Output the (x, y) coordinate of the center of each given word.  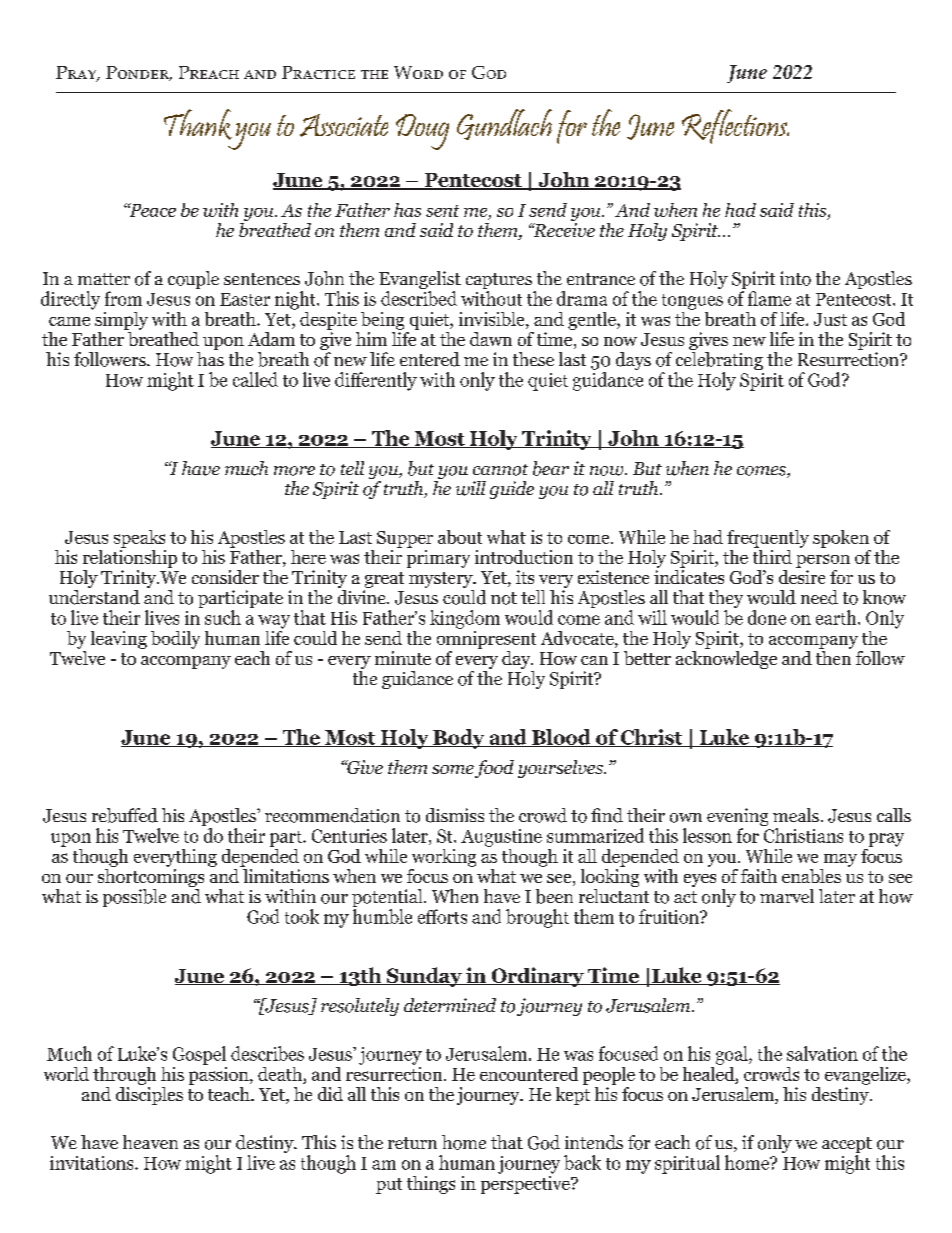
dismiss (455, 815)
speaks (139, 539)
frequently (768, 539)
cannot (500, 470)
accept (847, 1146)
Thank (198, 124)
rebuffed (125, 815)
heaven (150, 1142)
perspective (526, 1183)
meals (796, 815)
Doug (422, 132)
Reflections (735, 126)
